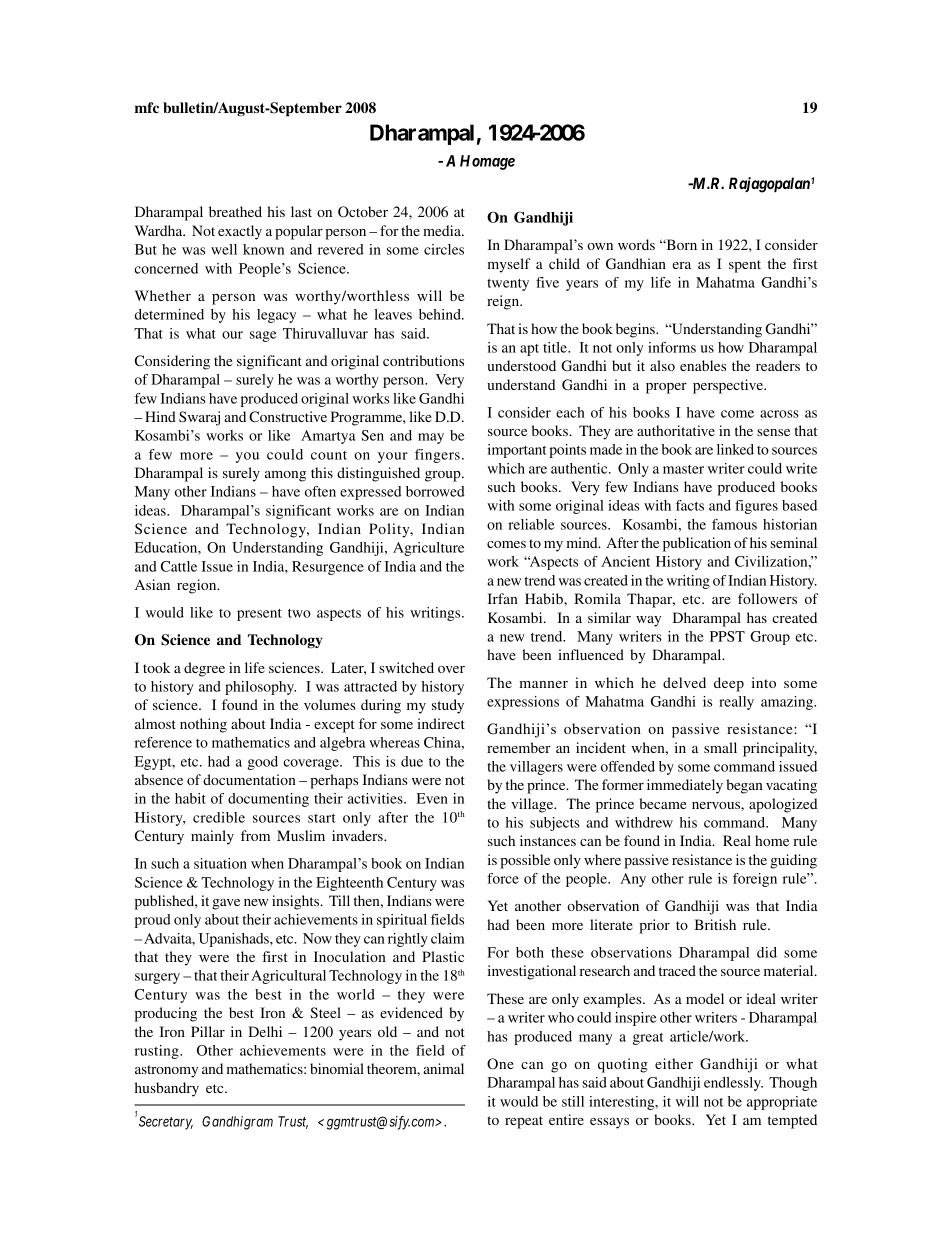  I want to click on mfc, so click(147, 107).
